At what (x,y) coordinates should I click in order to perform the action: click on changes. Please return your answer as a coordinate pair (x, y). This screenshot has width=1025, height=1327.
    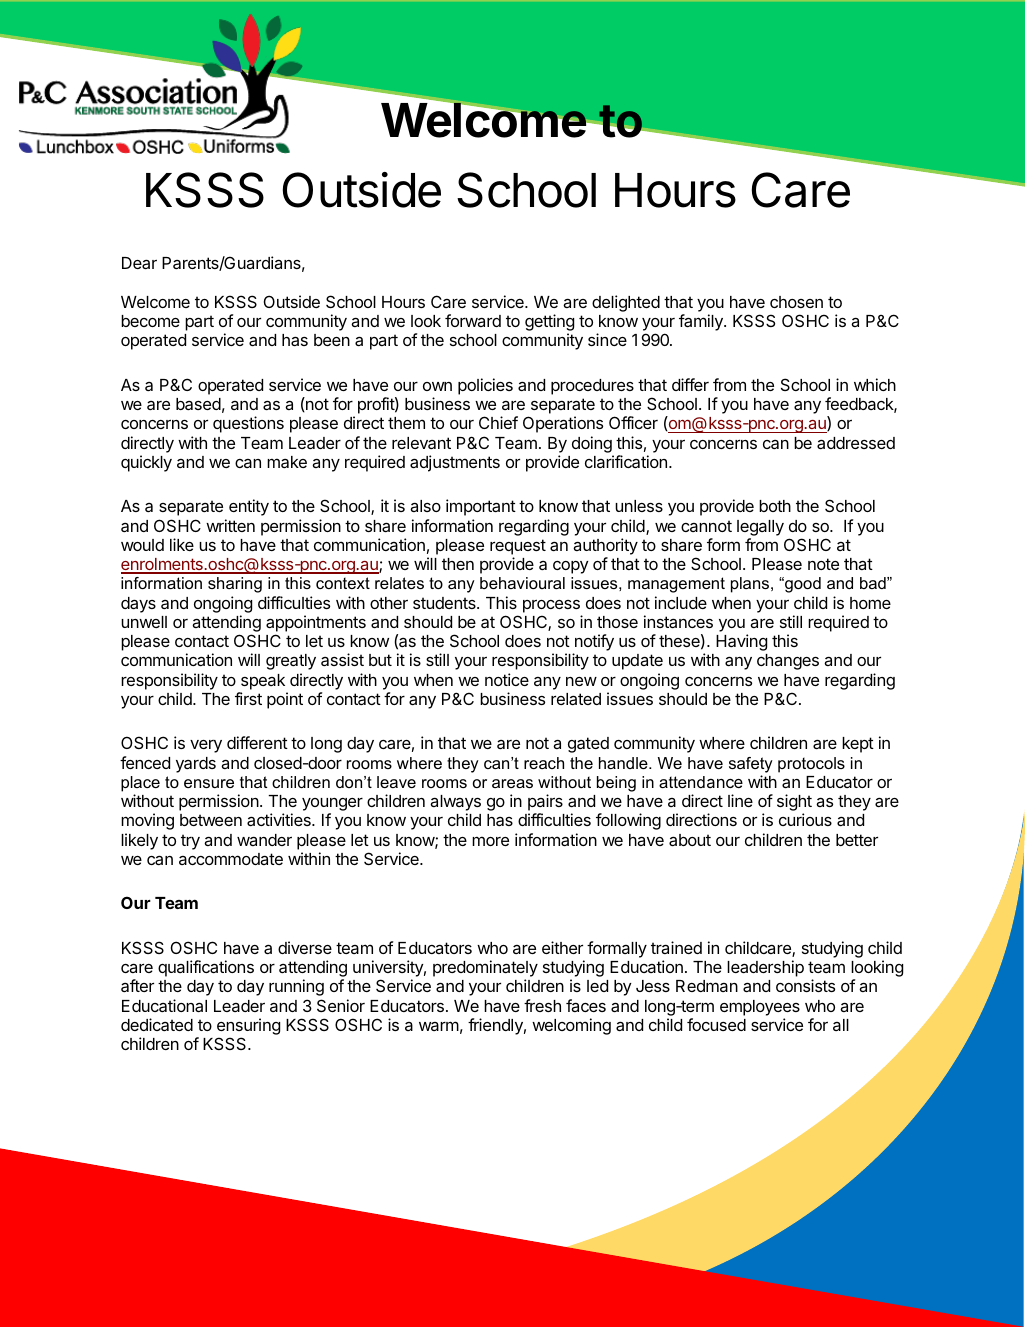
    Looking at the image, I should click on (788, 662).
